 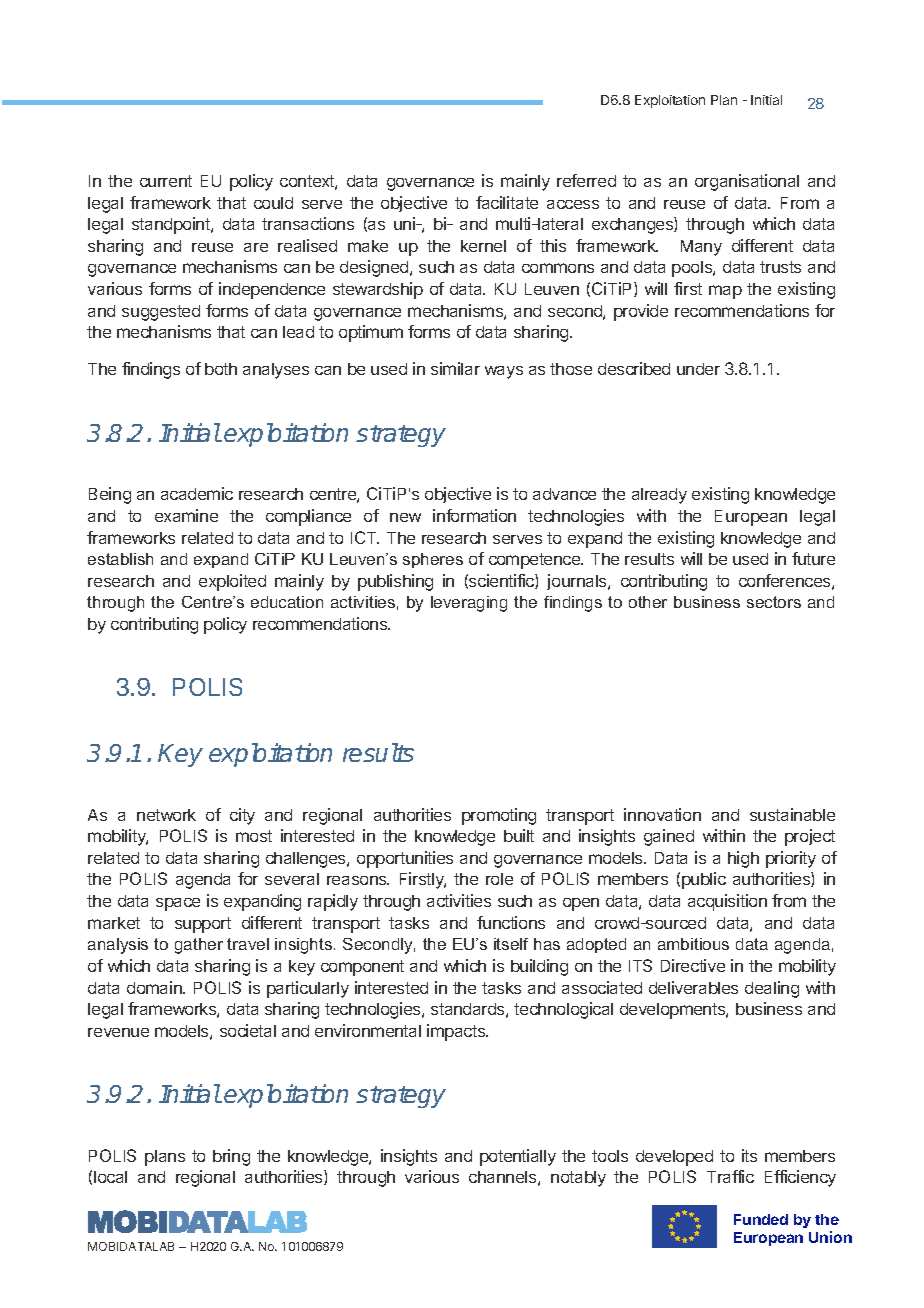 What do you see at coordinates (199, 946) in the screenshot?
I see `gather` at bounding box center [199, 946].
